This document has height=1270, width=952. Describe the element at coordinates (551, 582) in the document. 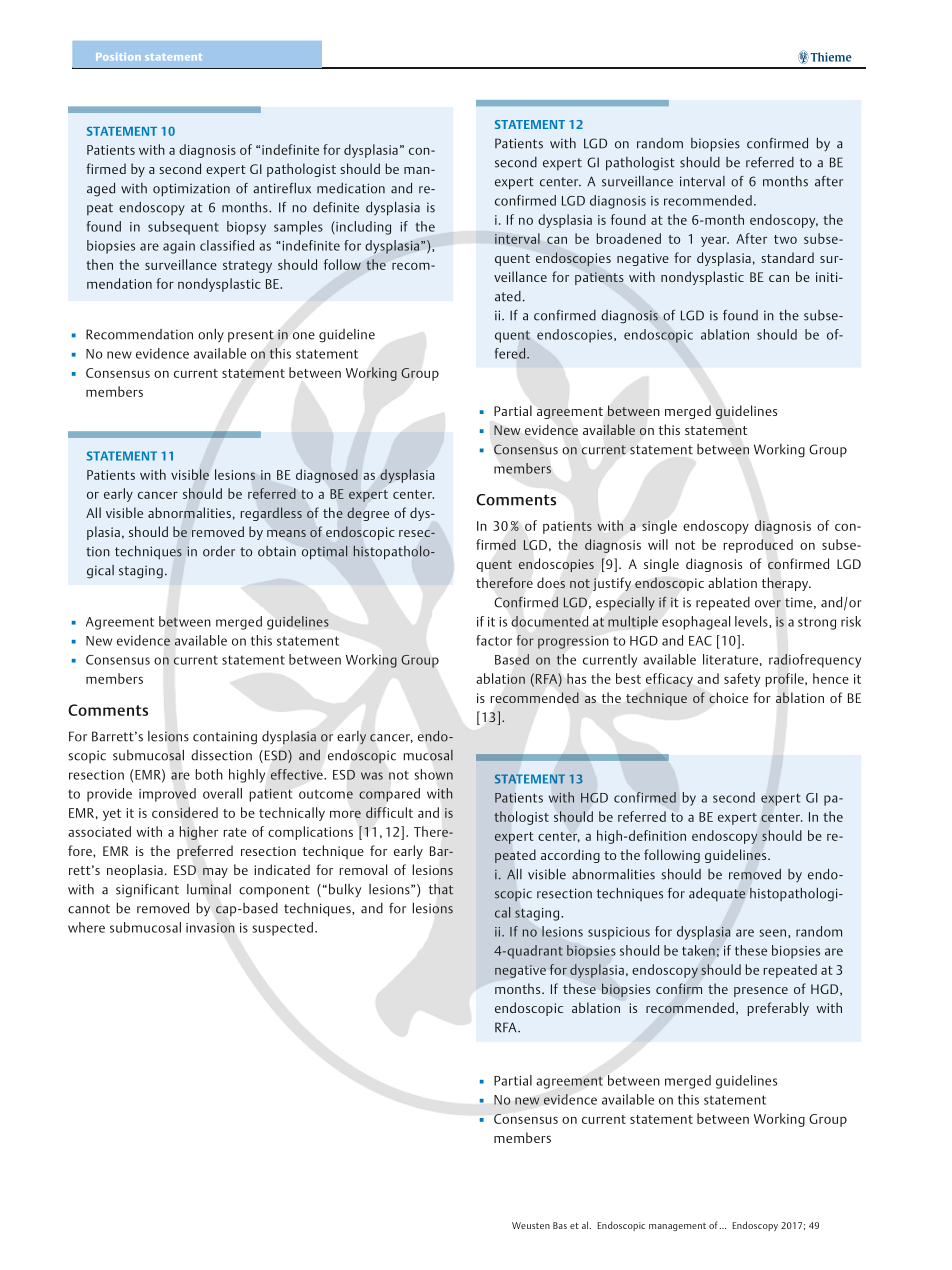

I see `does` at that location.
